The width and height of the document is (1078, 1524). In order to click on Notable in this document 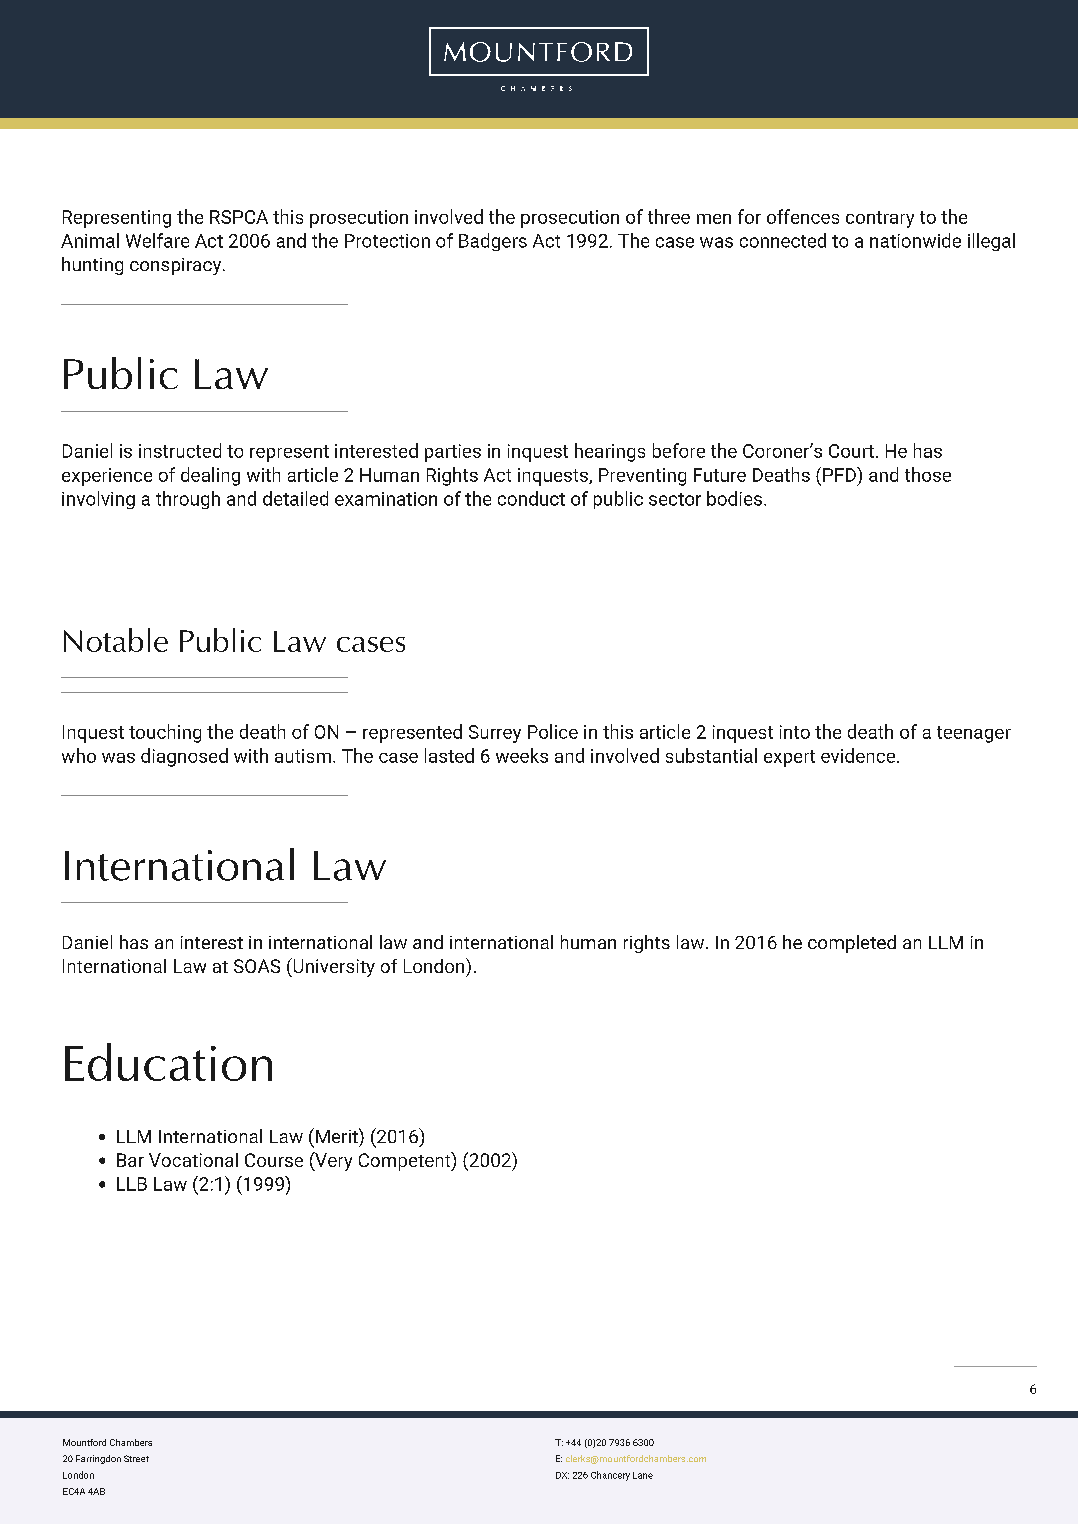, I will do `click(116, 640)`.
